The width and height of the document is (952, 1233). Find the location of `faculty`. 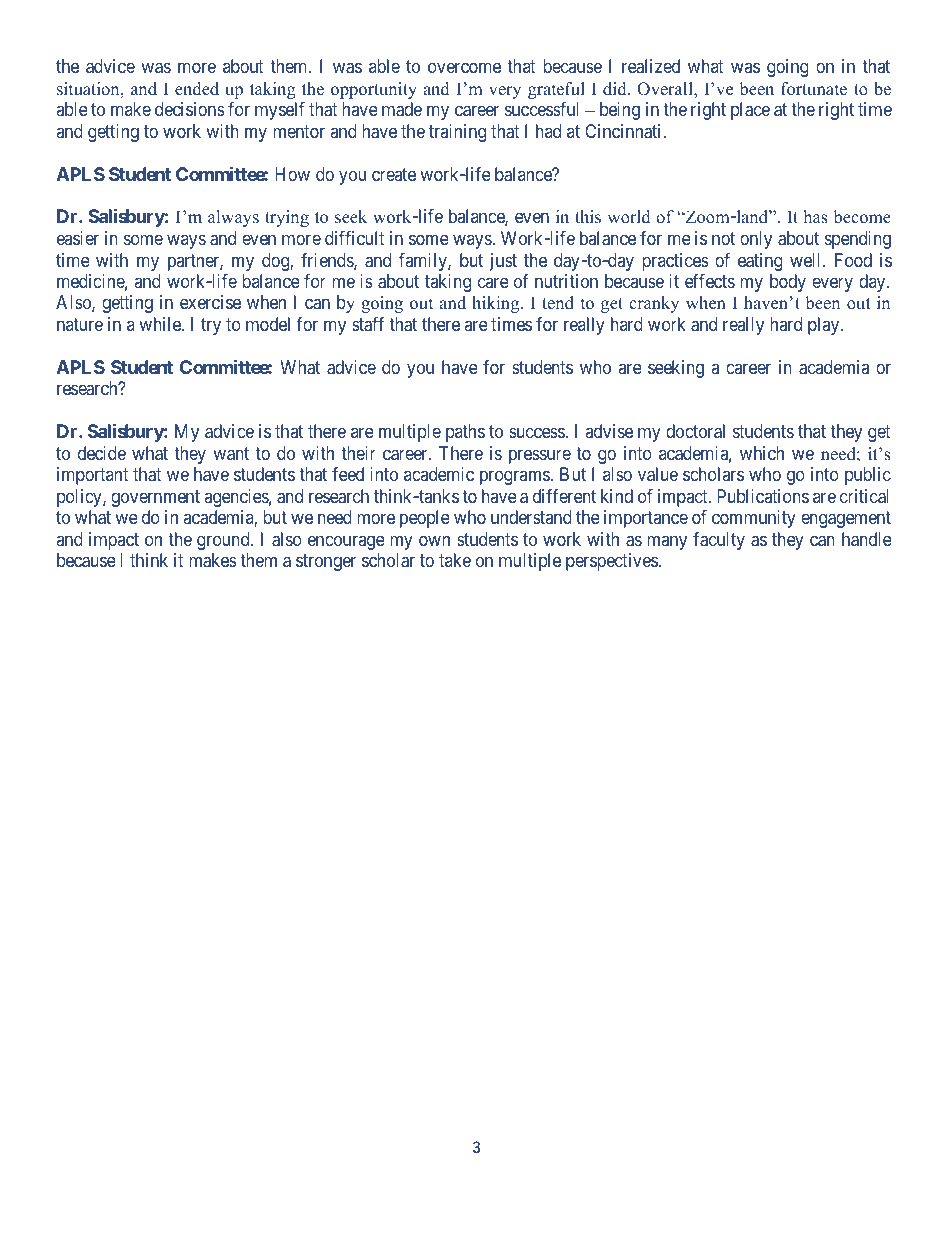

faculty is located at coordinates (719, 541).
